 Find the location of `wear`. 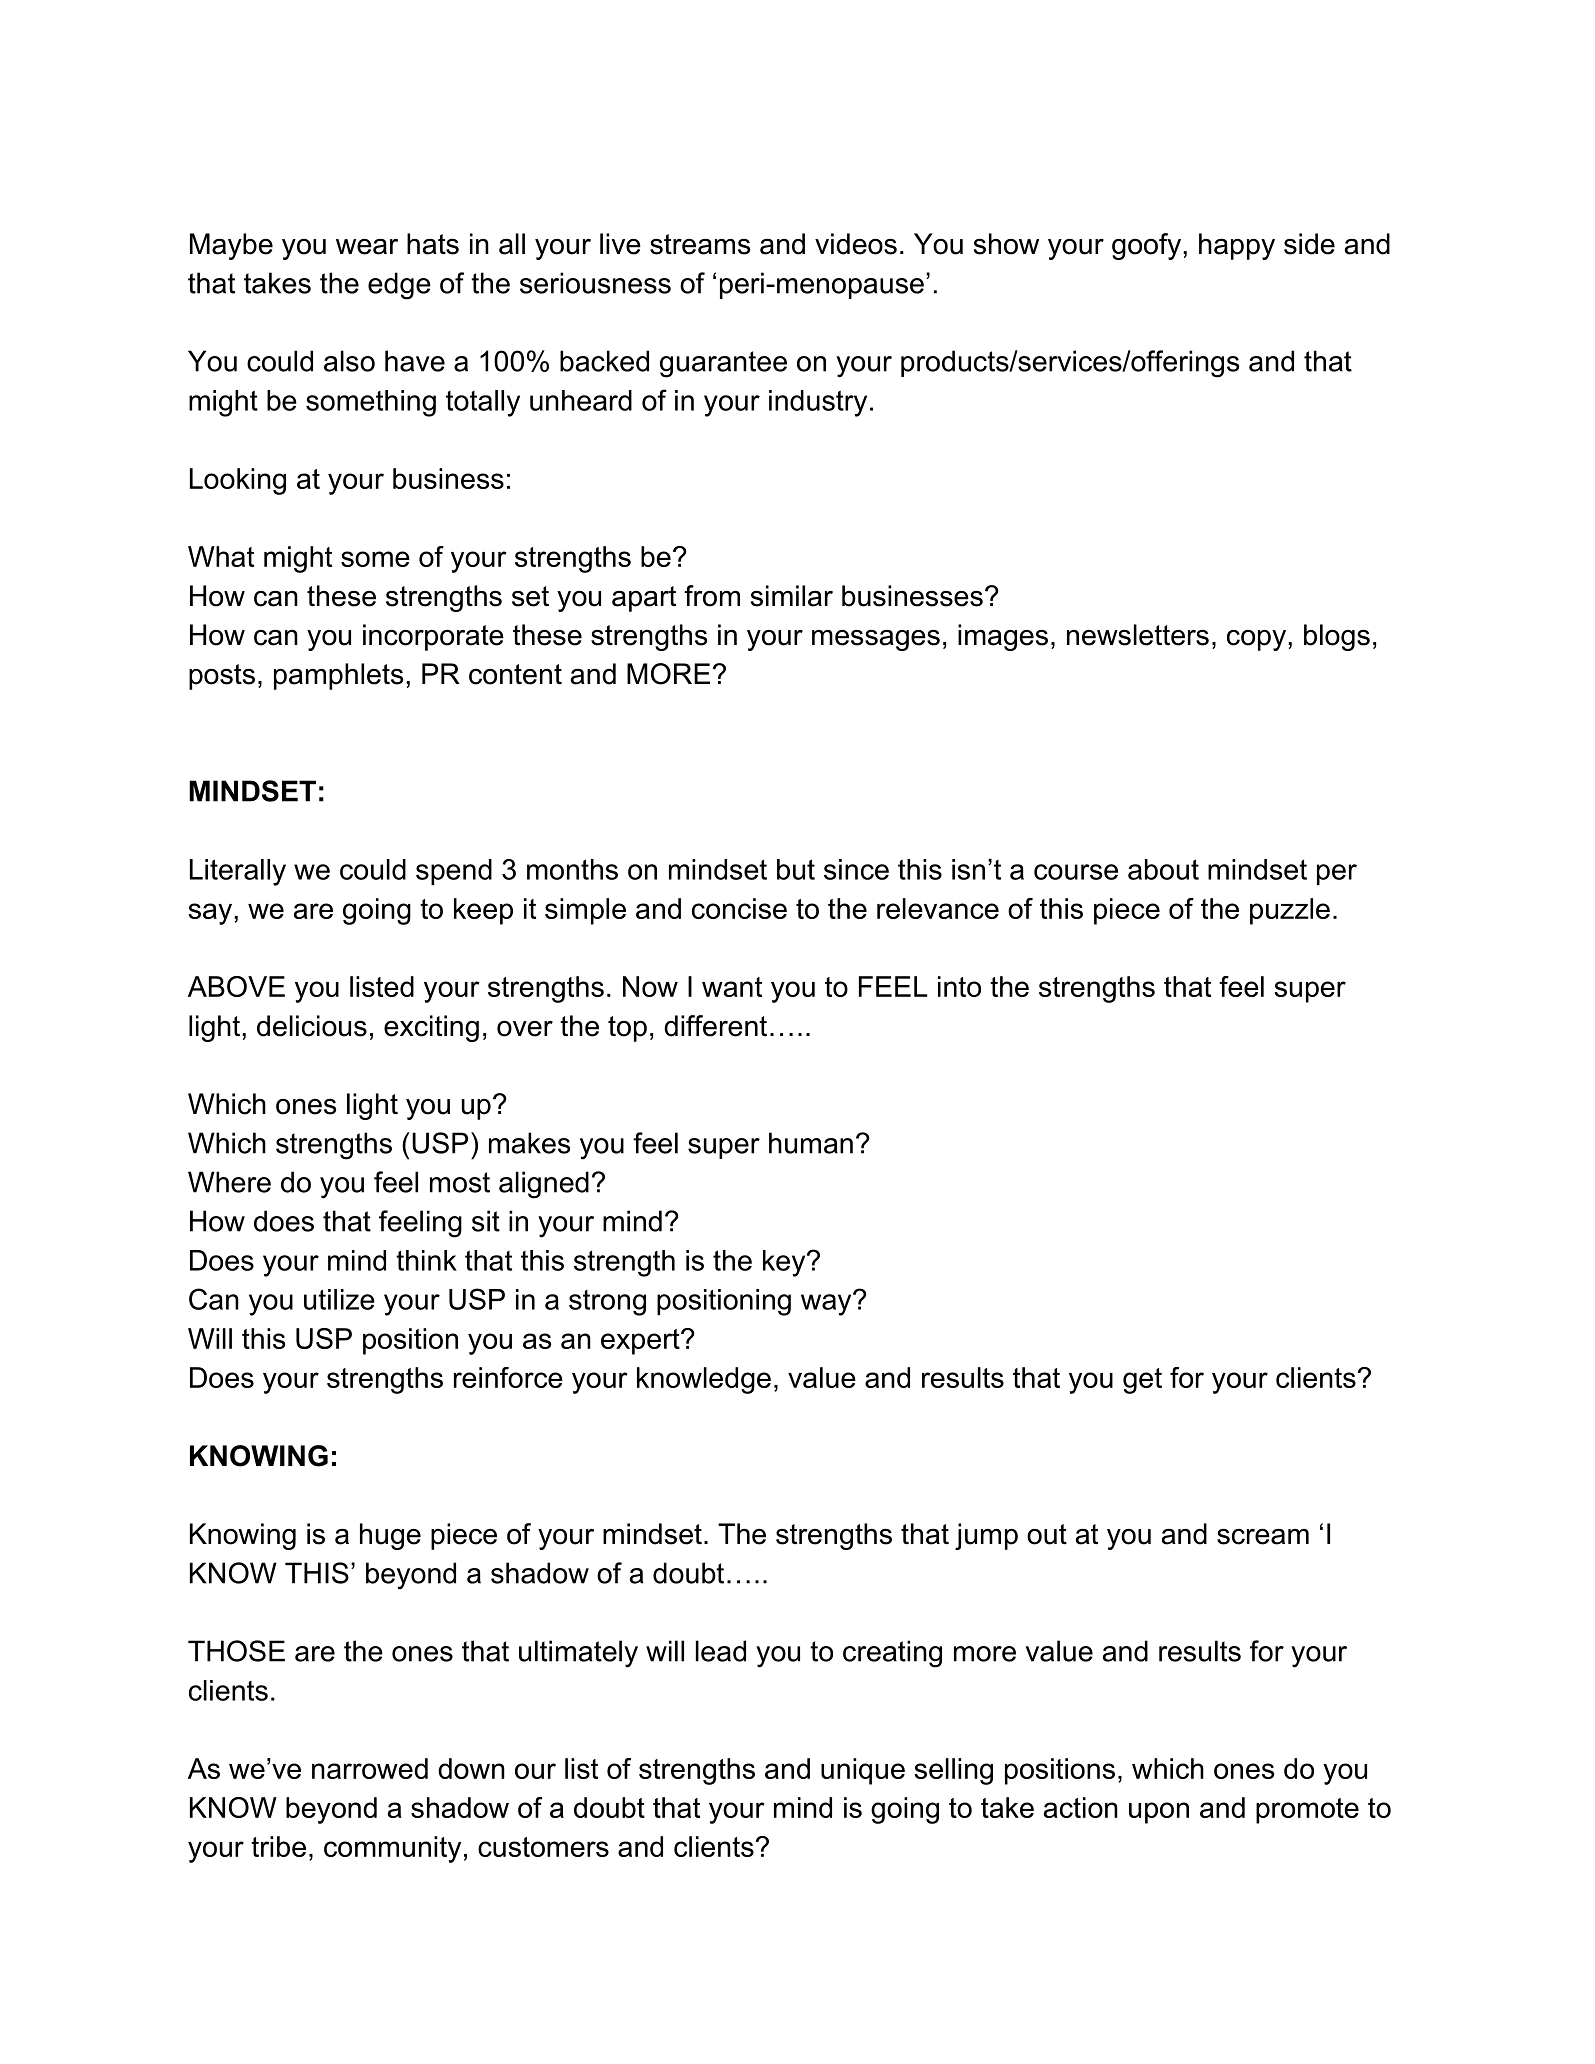

wear is located at coordinates (367, 247).
